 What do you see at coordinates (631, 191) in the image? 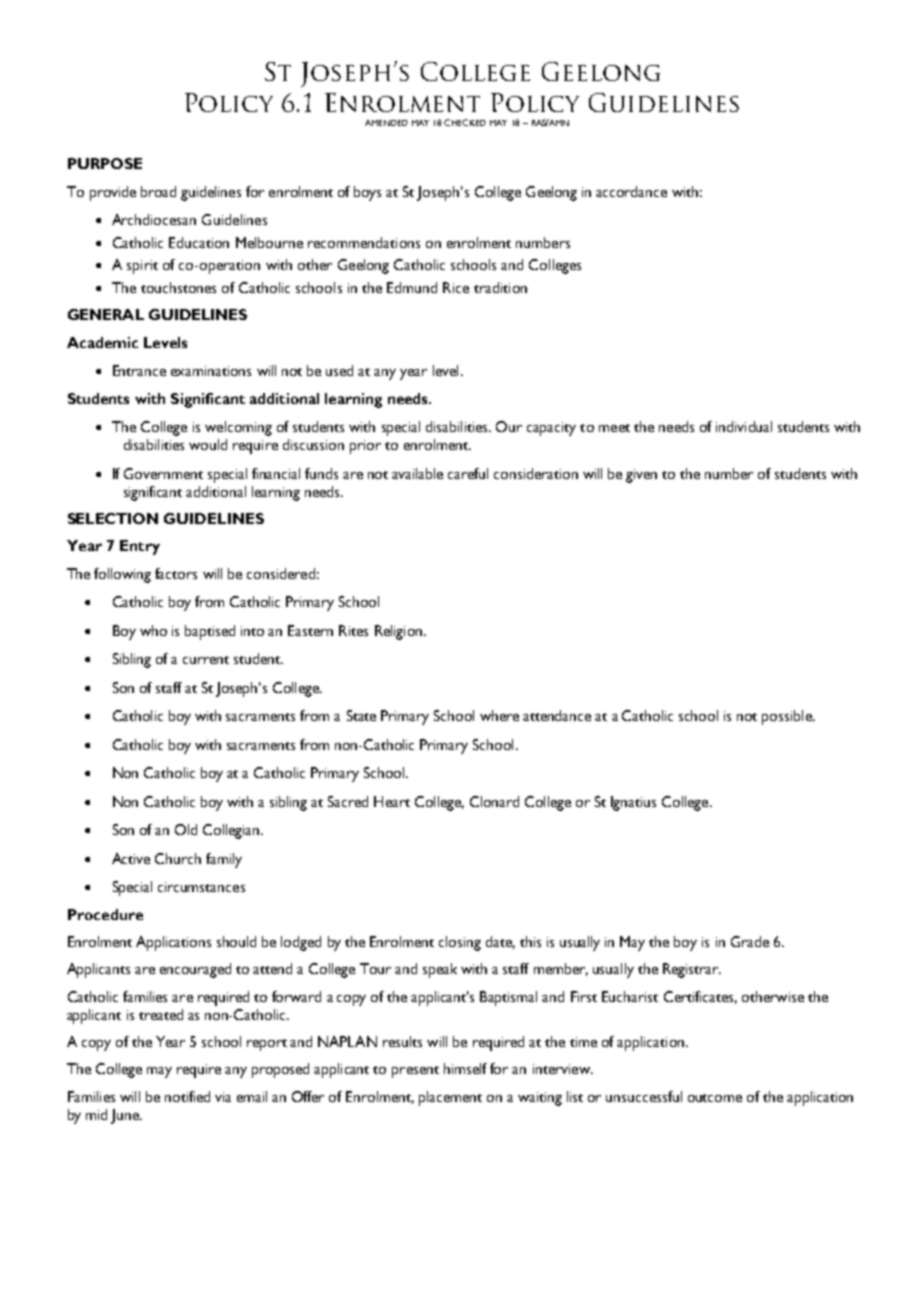
I see `accordance` at bounding box center [631, 191].
